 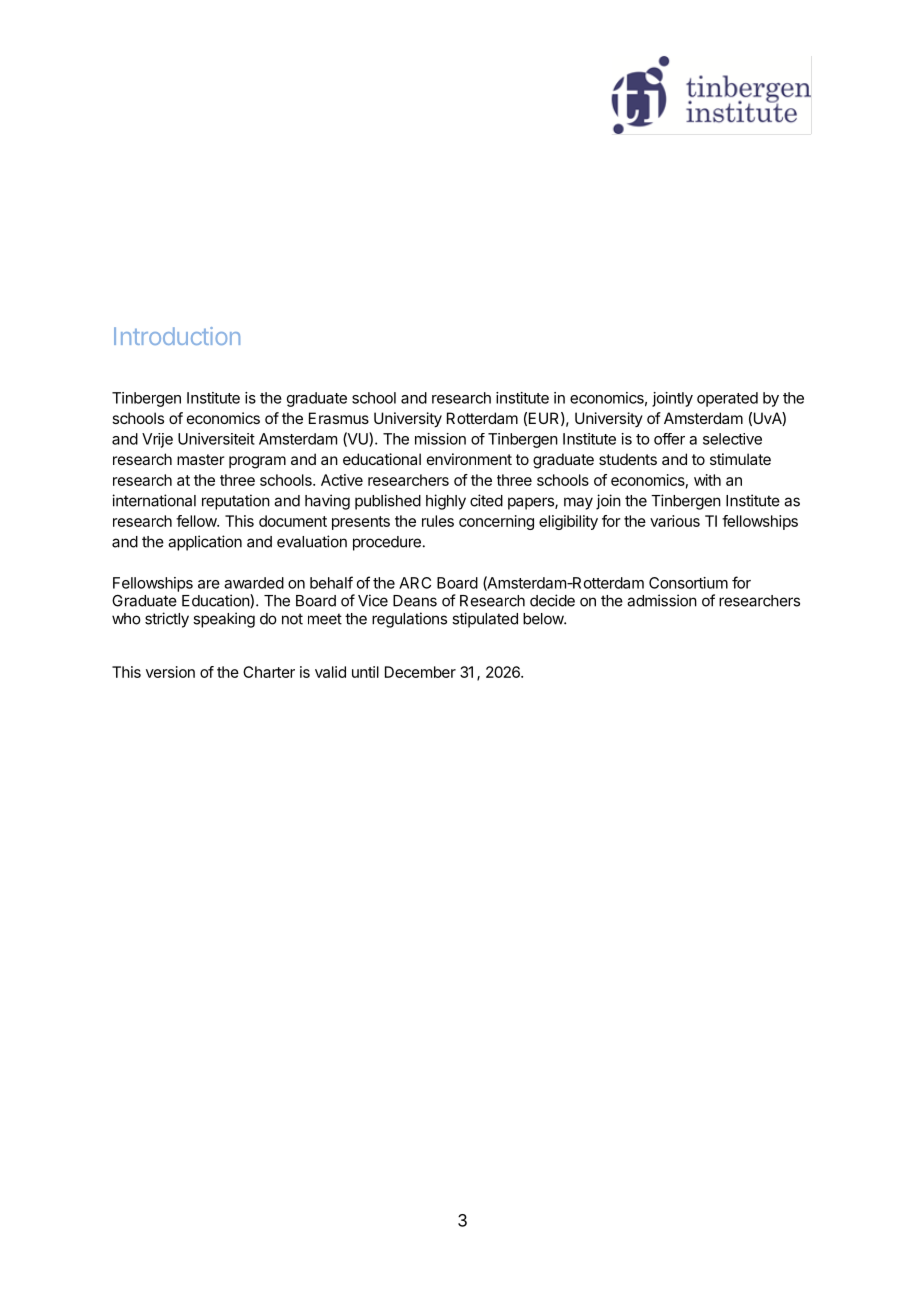 What do you see at coordinates (727, 399) in the image?
I see `operated` at bounding box center [727, 399].
